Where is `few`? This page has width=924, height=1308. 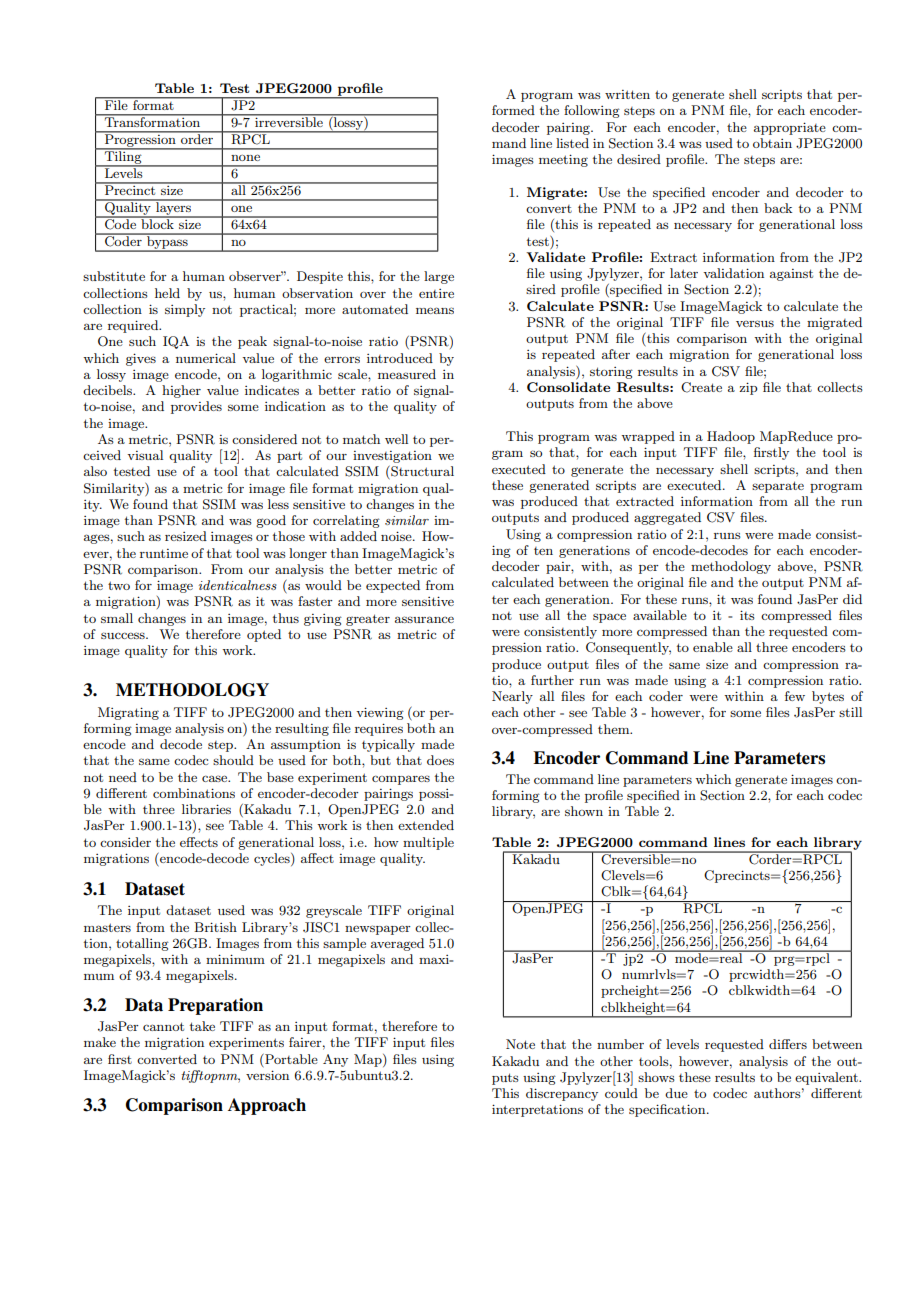
few is located at coordinates (795, 696).
